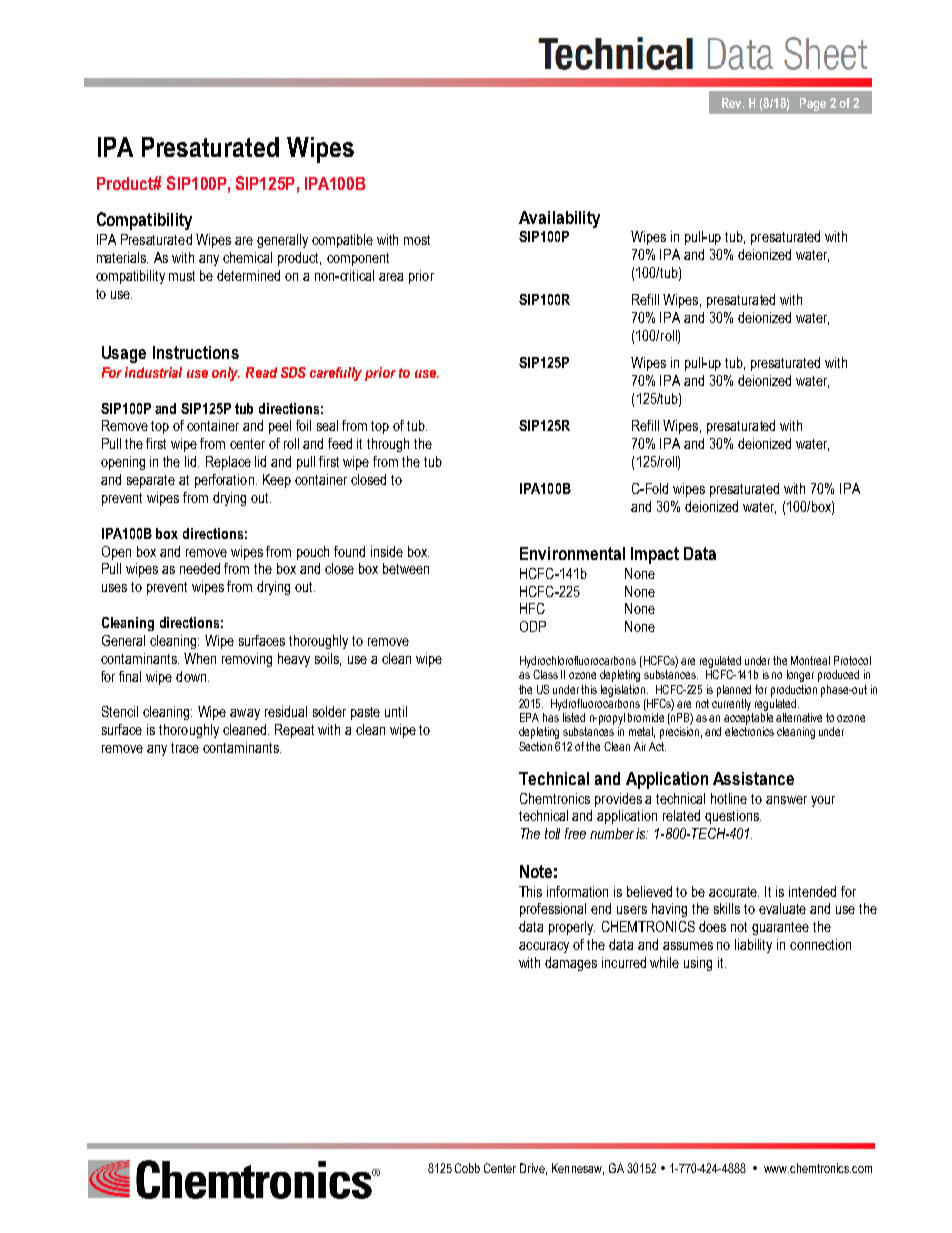  I want to click on down, so click(191, 676).
